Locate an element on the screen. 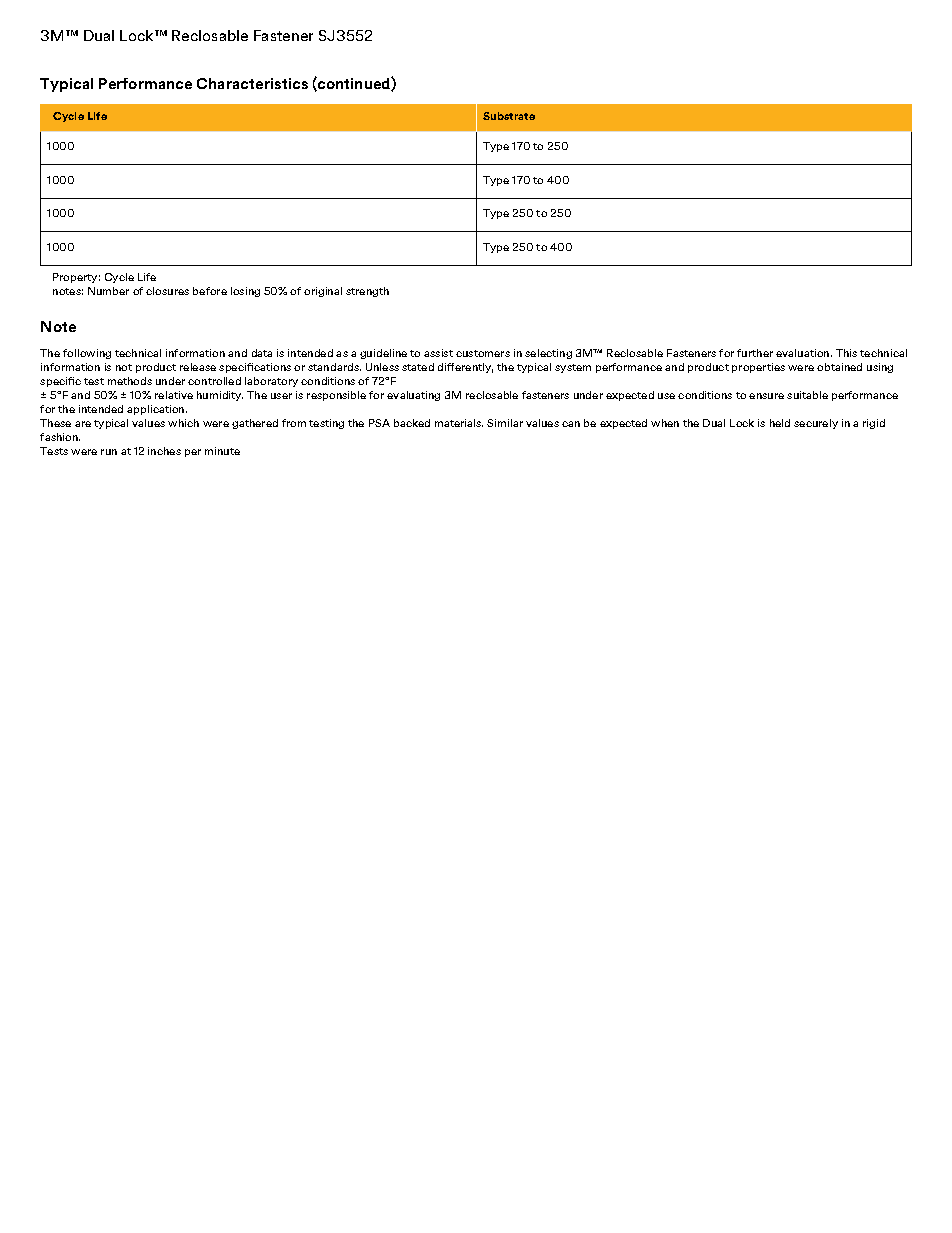 Image resolution: width=952 pixels, height=1233 pixels. Characteristics is located at coordinates (252, 83).
